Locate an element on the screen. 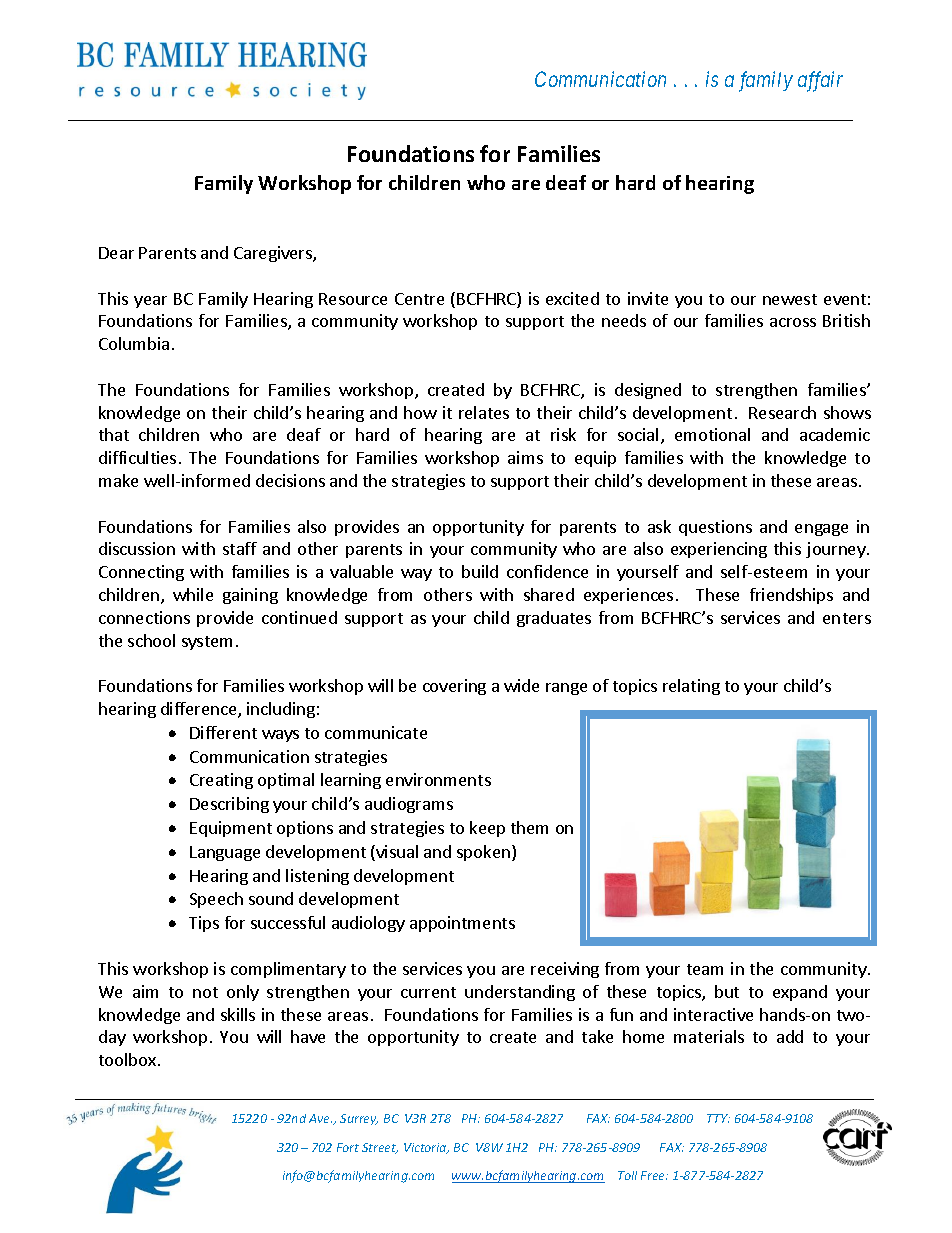  graduates is located at coordinates (554, 619).
